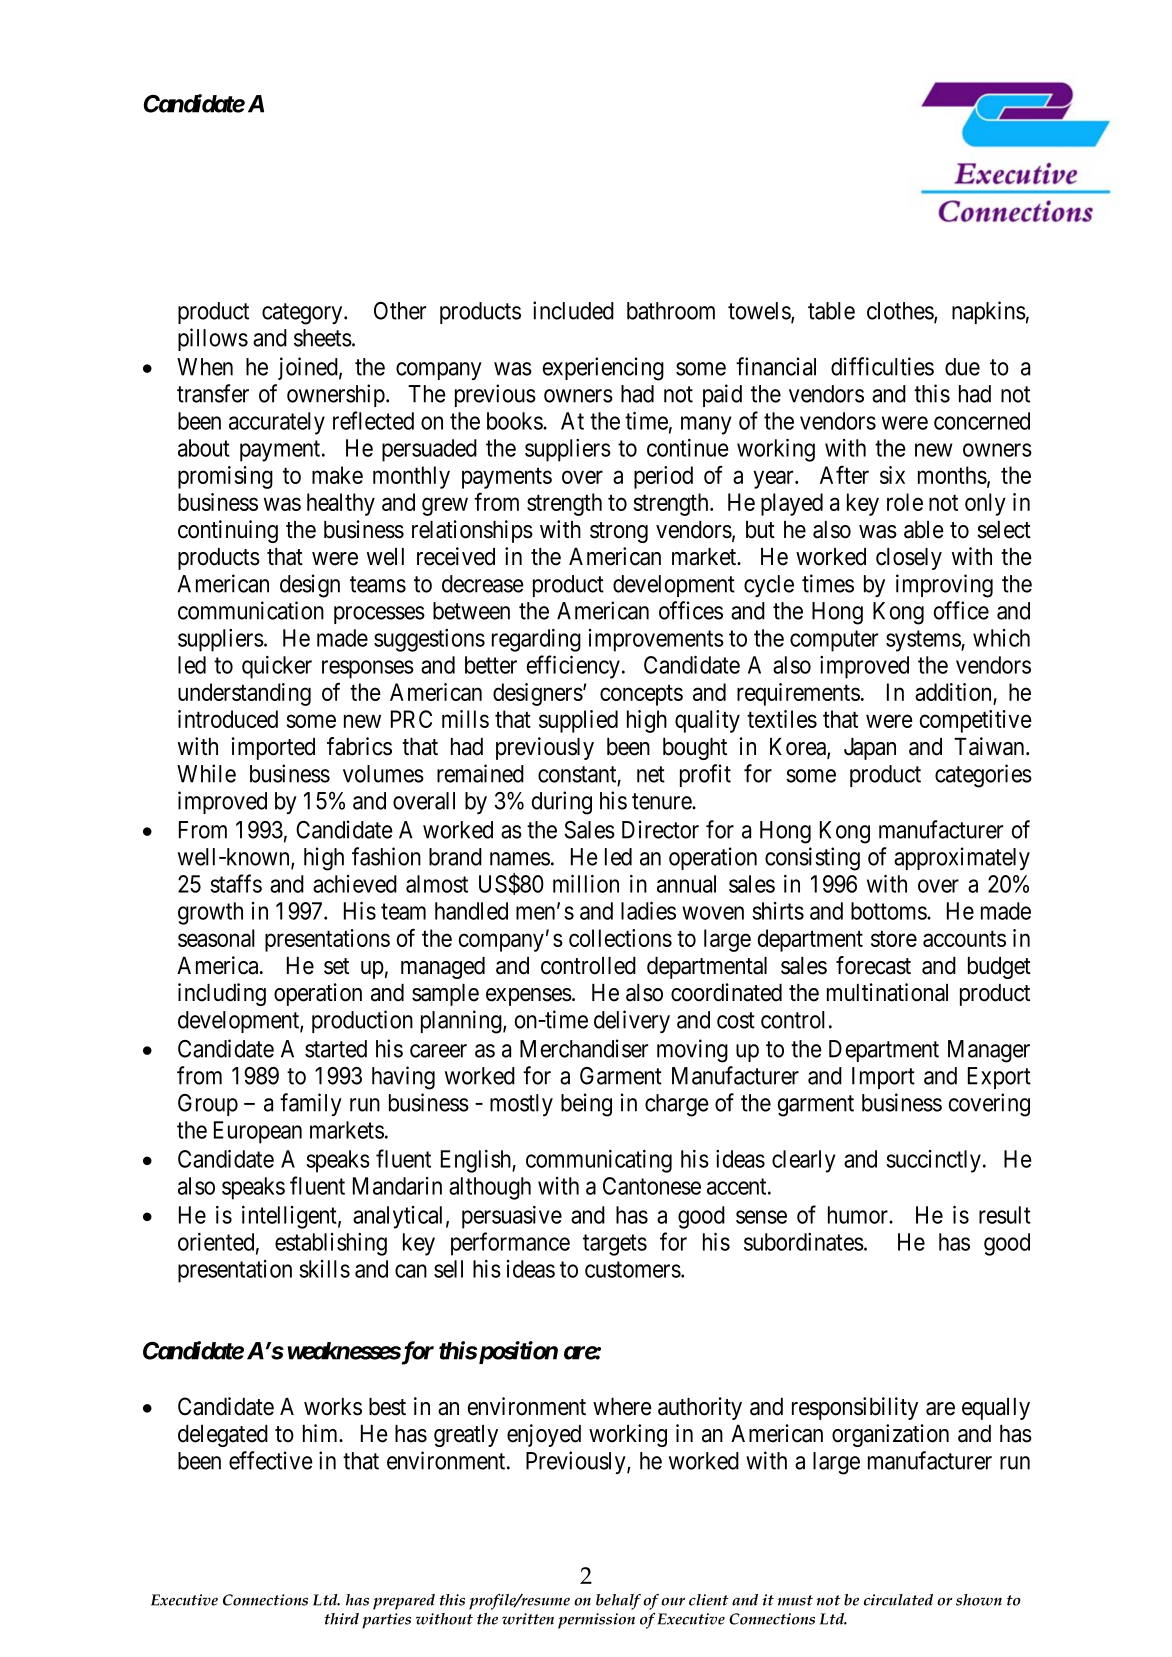  Describe the element at coordinates (336, 966) in the screenshot. I see `set` at that location.
